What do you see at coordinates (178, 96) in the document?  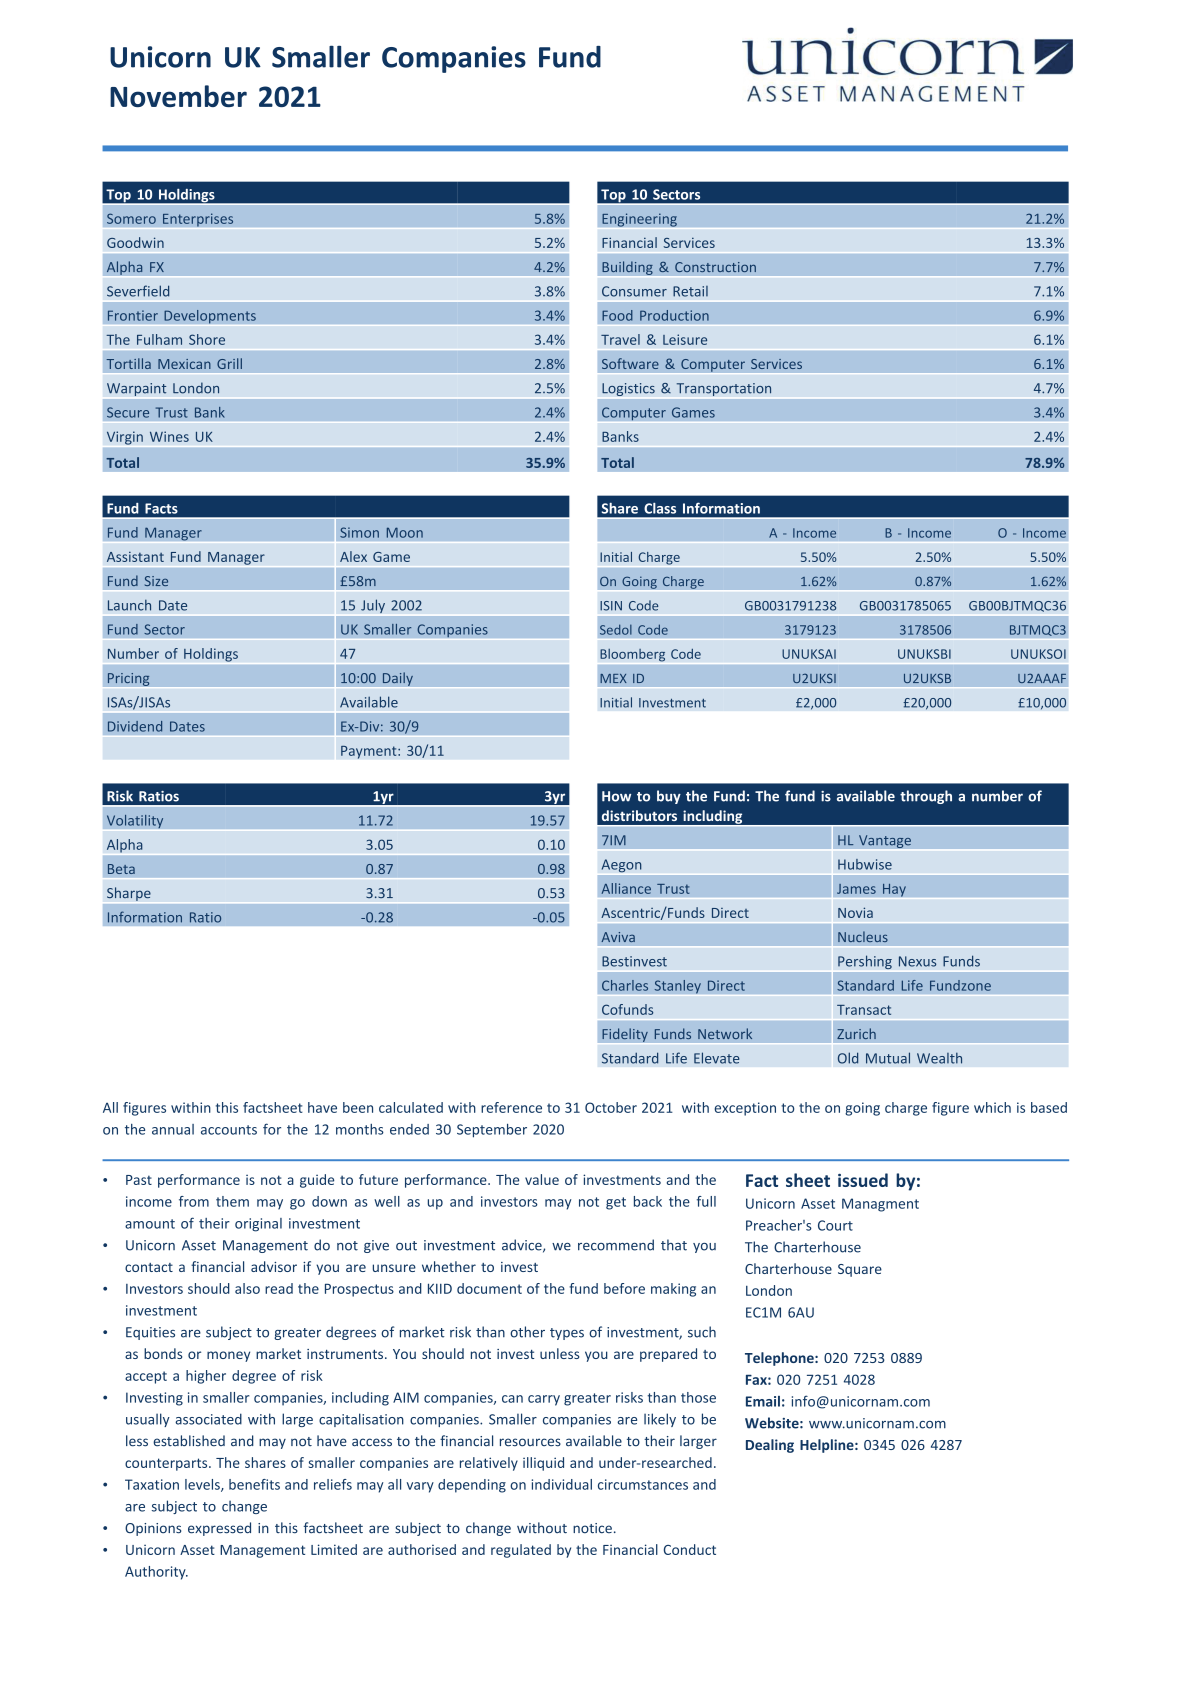 I see `November` at bounding box center [178, 96].
